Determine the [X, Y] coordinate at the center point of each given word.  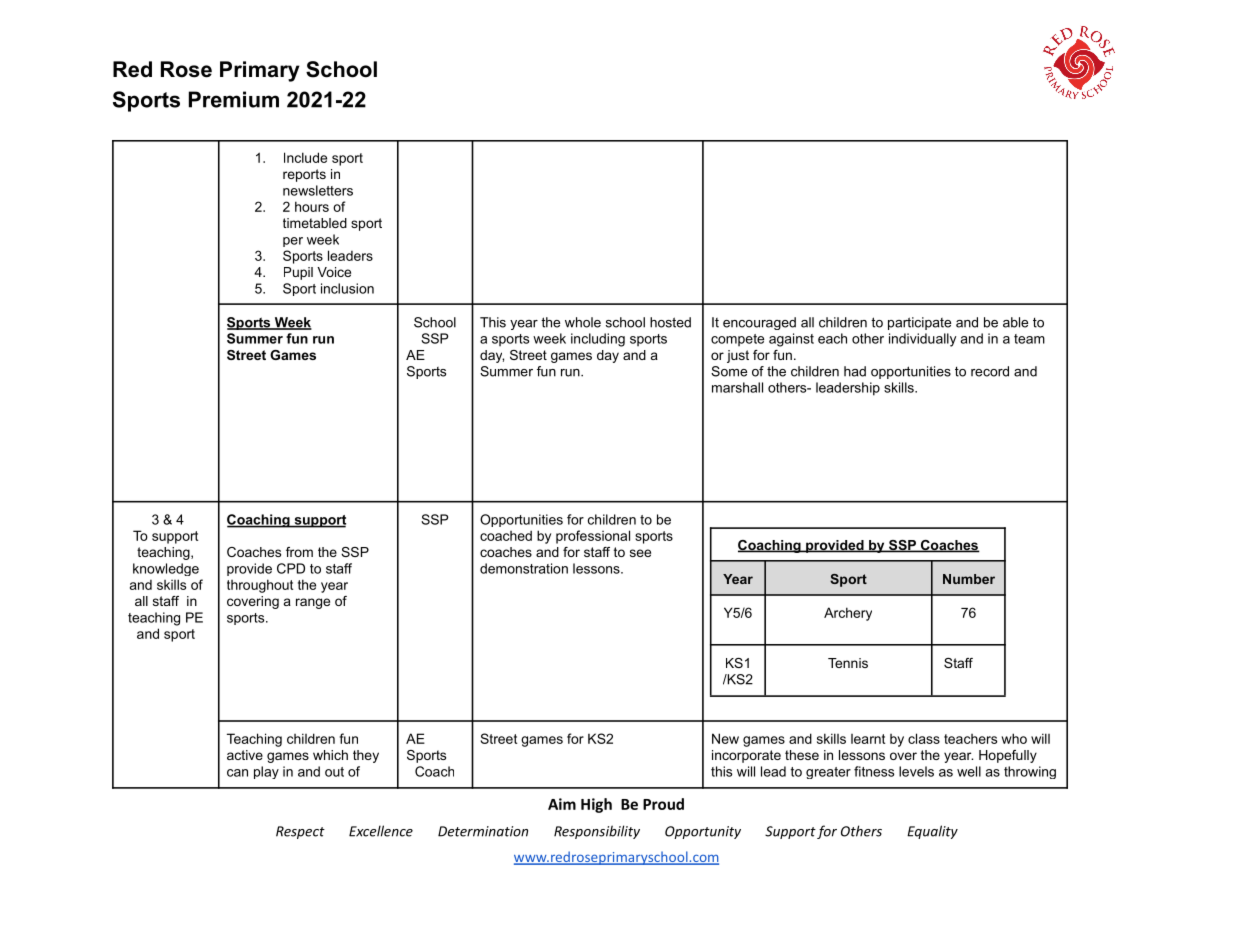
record [990, 371]
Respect [300, 832]
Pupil [298, 273]
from [299, 552]
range [313, 603]
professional [593, 537]
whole [583, 322]
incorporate [746, 756]
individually [922, 340]
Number [969, 579]
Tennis [848, 663]
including [598, 340]
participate [919, 323]
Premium [234, 99]
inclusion [347, 288]
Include [305, 157]
